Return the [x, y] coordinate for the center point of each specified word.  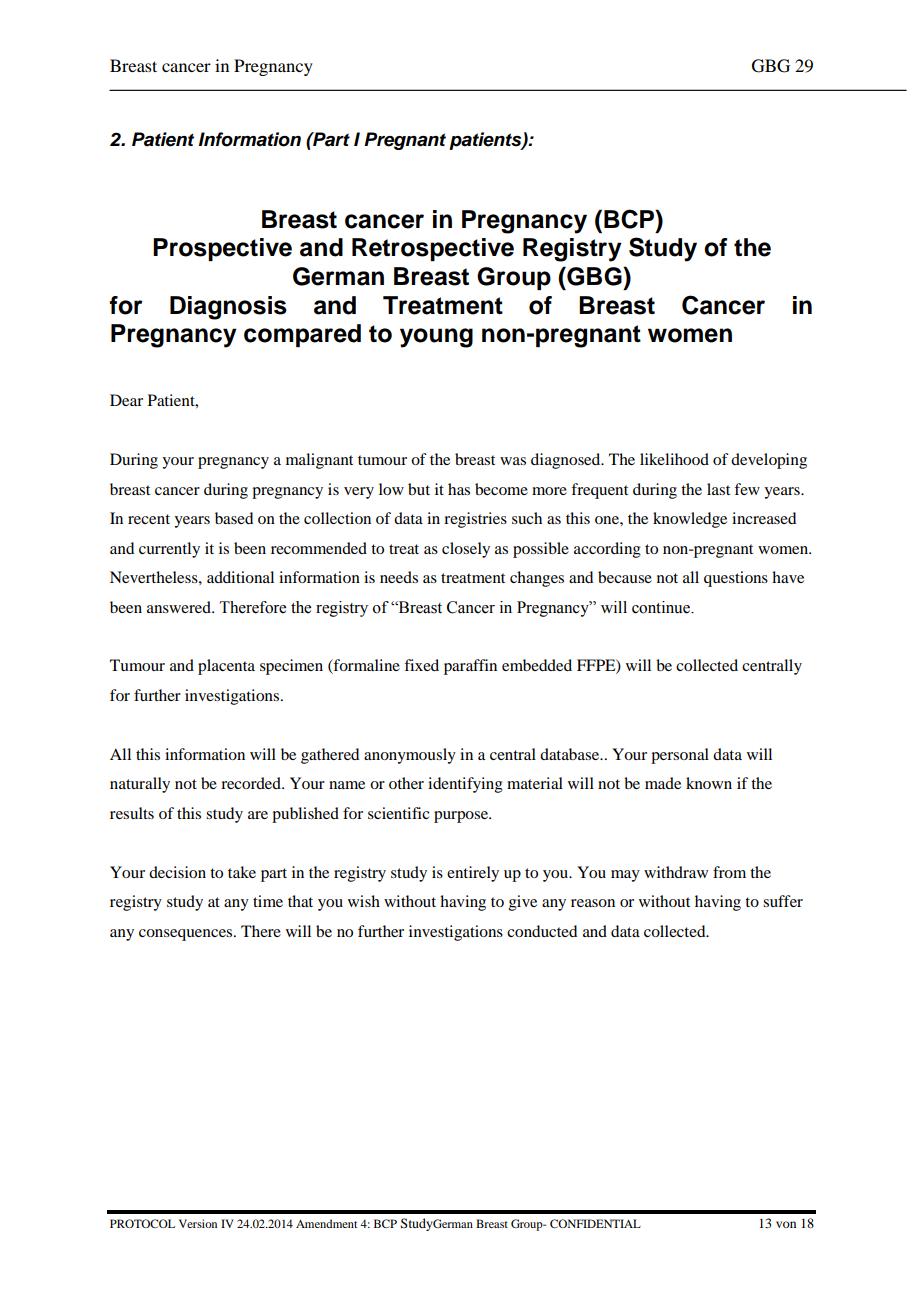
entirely [473, 874]
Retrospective [433, 249]
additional [240, 577]
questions [736, 579]
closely [466, 550]
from [729, 872]
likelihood [674, 459]
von [786, 1224]
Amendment [326, 1223]
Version [198, 1223]
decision [177, 872]
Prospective [222, 249]
